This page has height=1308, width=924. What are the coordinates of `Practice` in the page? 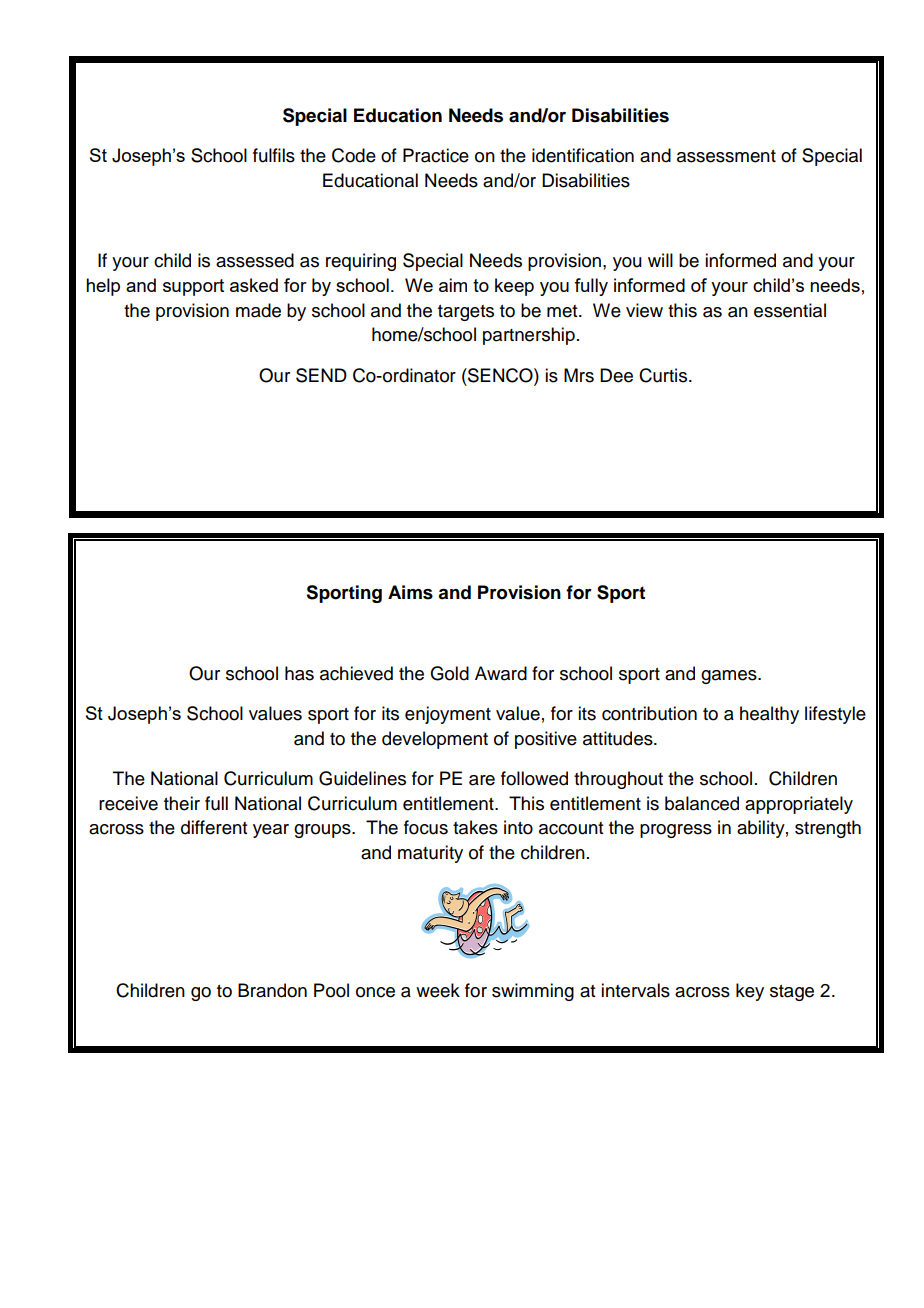 It's located at (436, 155).
